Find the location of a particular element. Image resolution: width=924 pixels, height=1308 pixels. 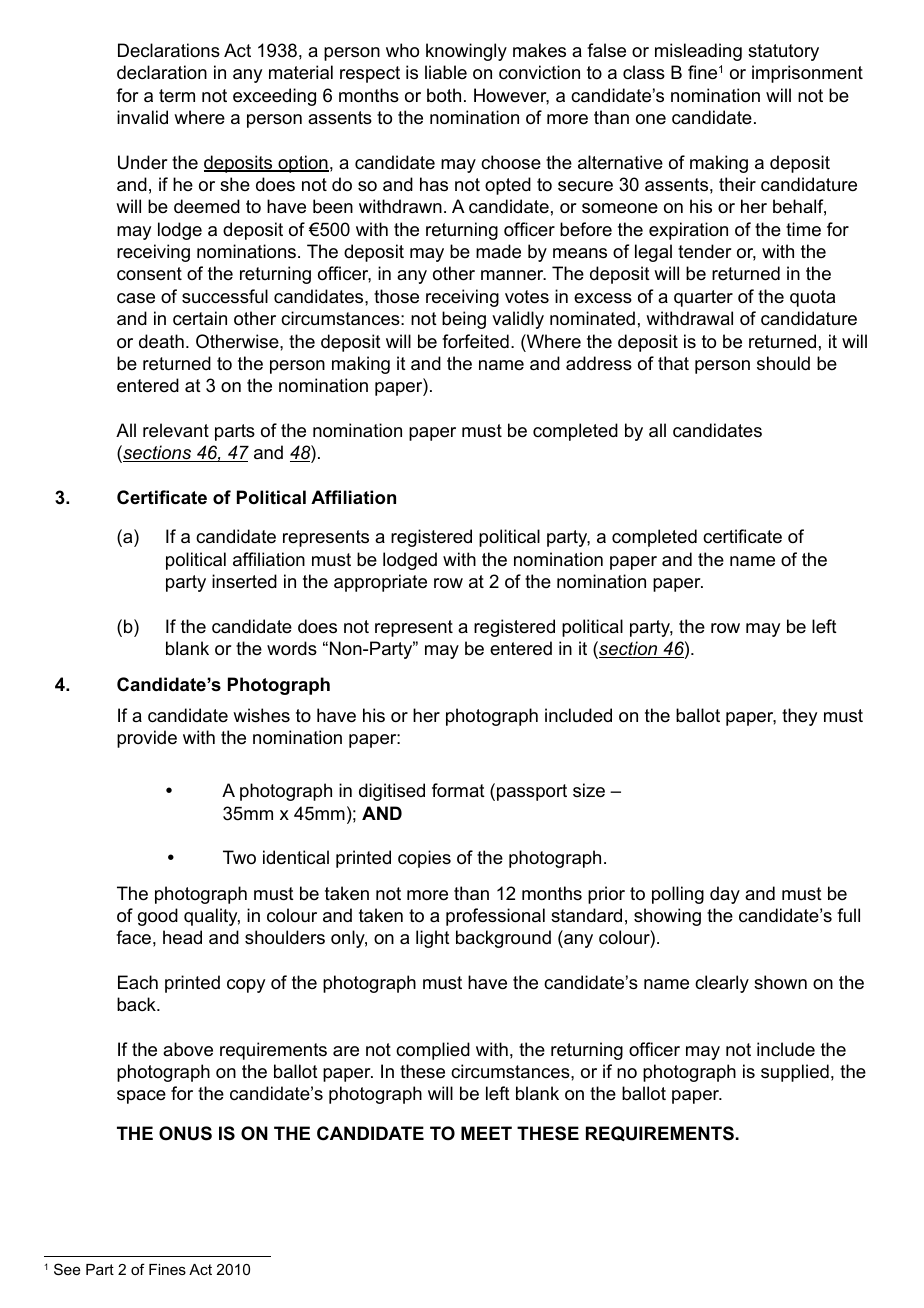

that is located at coordinates (673, 363).
